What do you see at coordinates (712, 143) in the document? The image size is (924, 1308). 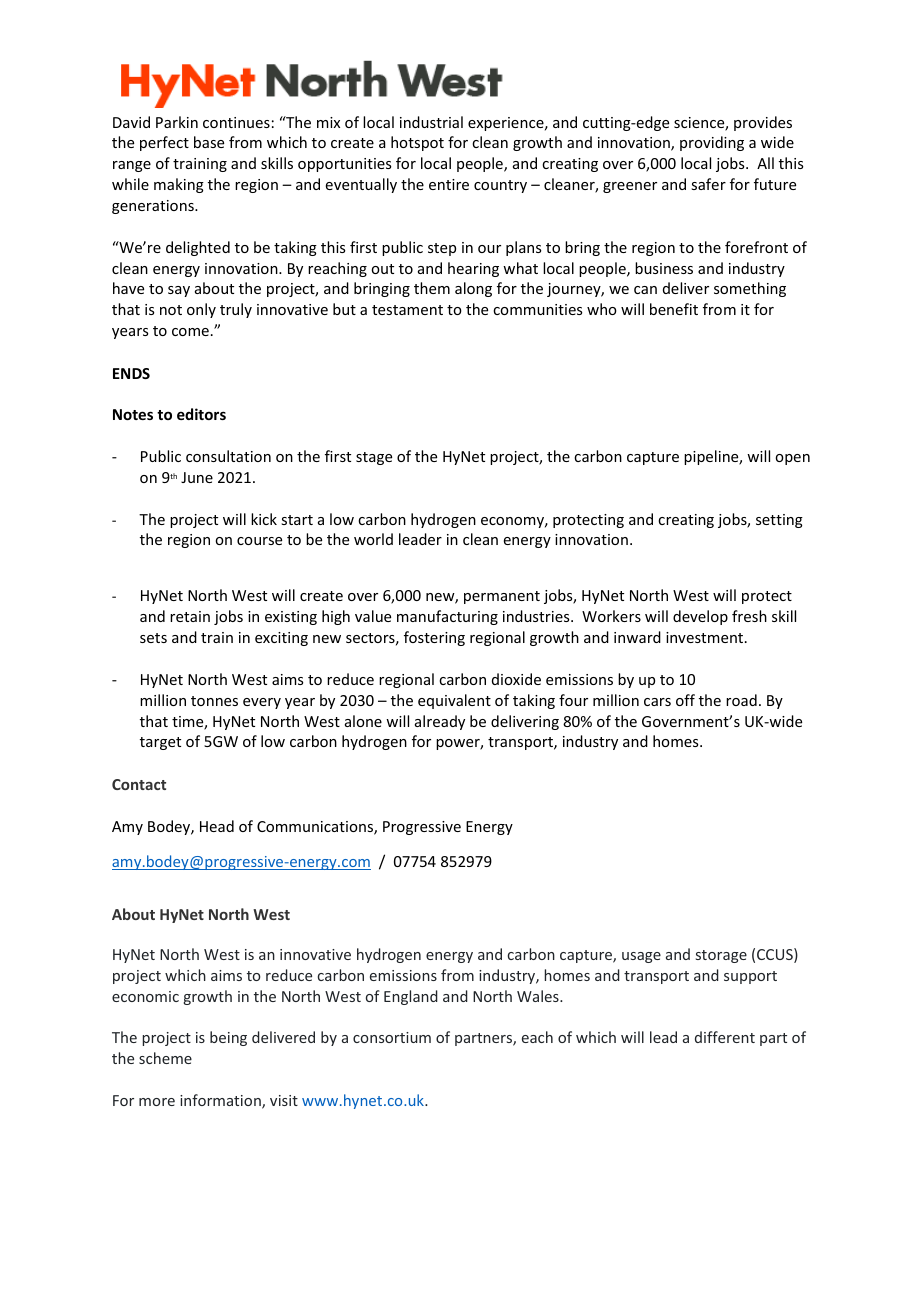 I see `providing` at bounding box center [712, 143].
